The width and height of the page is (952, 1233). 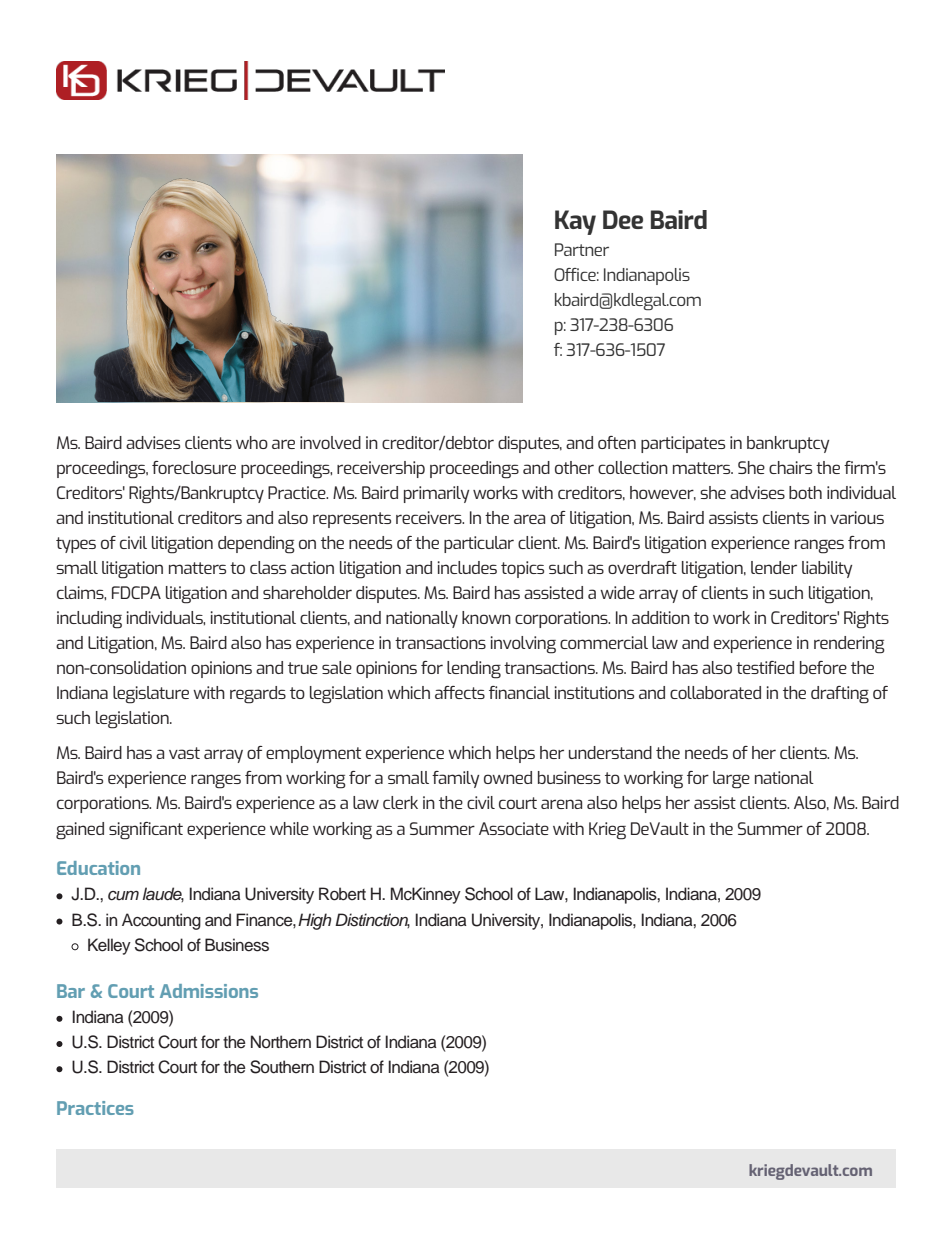 What do you see at coordinates (514, 828) in the page?
I see `Associate` at bounding box center [514, 828].
